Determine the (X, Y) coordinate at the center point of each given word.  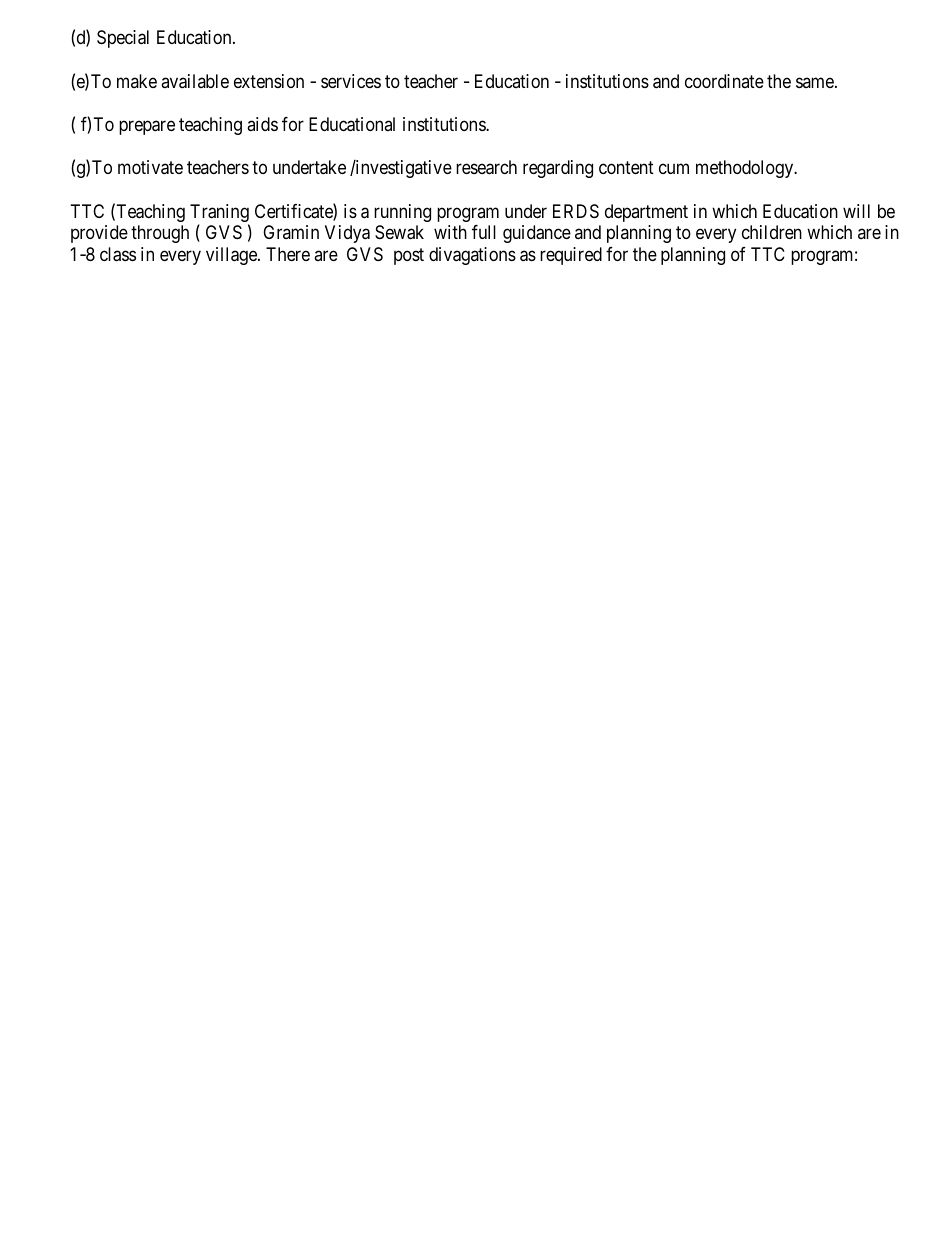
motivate (150, 167)
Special (123, 39)
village (232, 256)
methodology (746, 169)
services (351, 81)
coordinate (724, 81)
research (486, 167)
